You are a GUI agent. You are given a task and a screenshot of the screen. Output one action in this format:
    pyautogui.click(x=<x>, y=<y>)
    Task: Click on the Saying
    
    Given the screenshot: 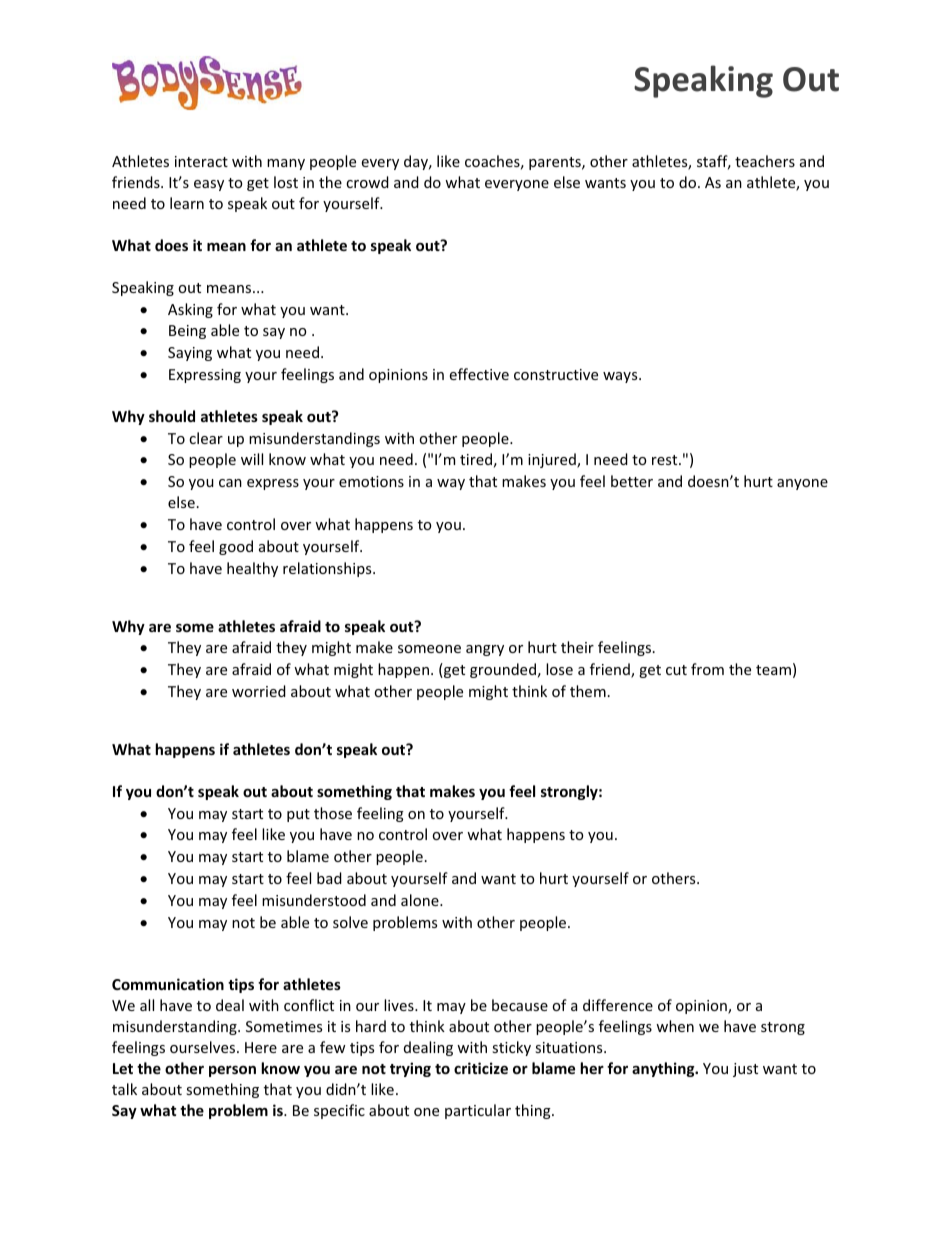 What is the action you would take?
    pyautogui.click(x=190, y=354)
